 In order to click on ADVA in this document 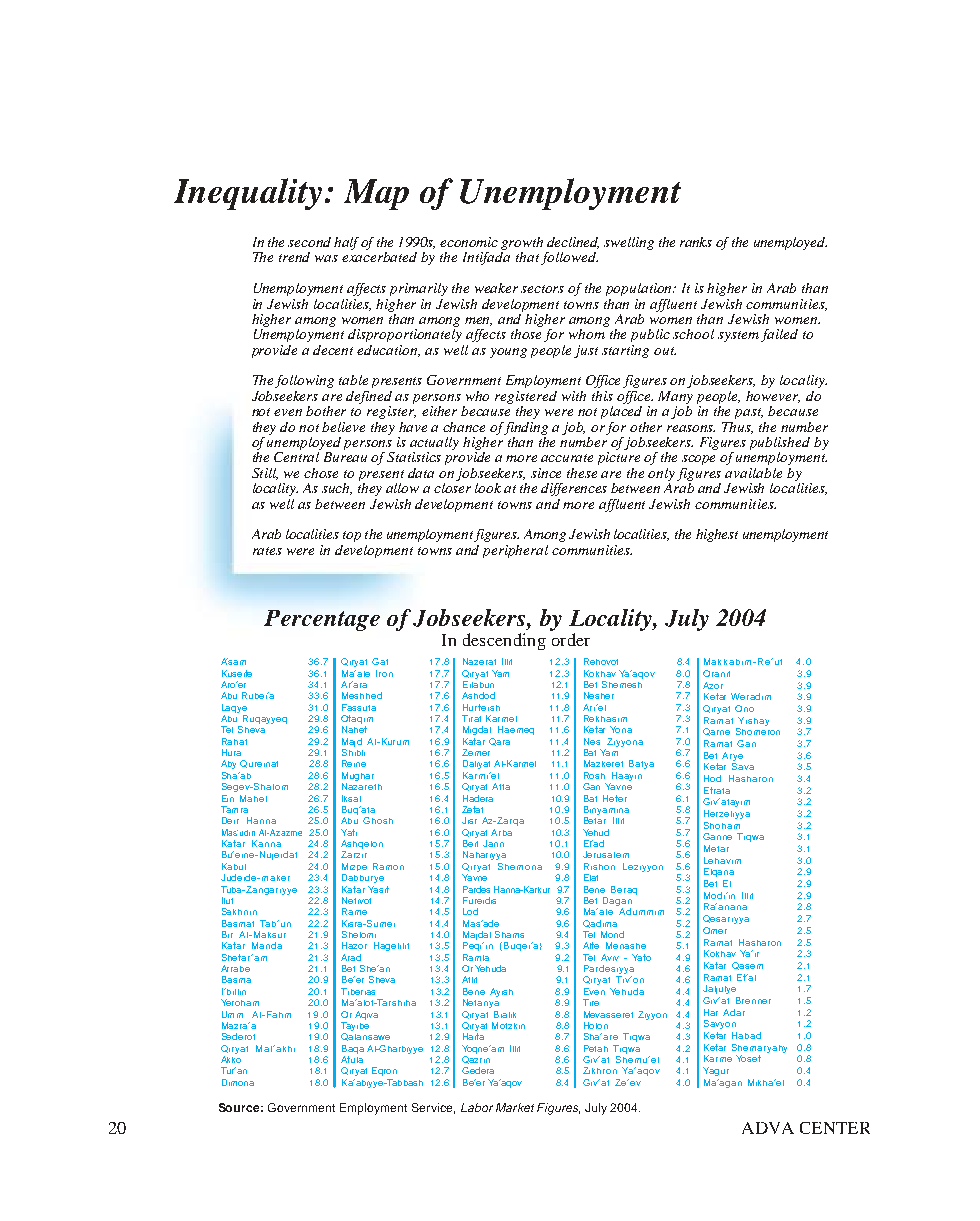, I will do `click(768, 1128)`.
